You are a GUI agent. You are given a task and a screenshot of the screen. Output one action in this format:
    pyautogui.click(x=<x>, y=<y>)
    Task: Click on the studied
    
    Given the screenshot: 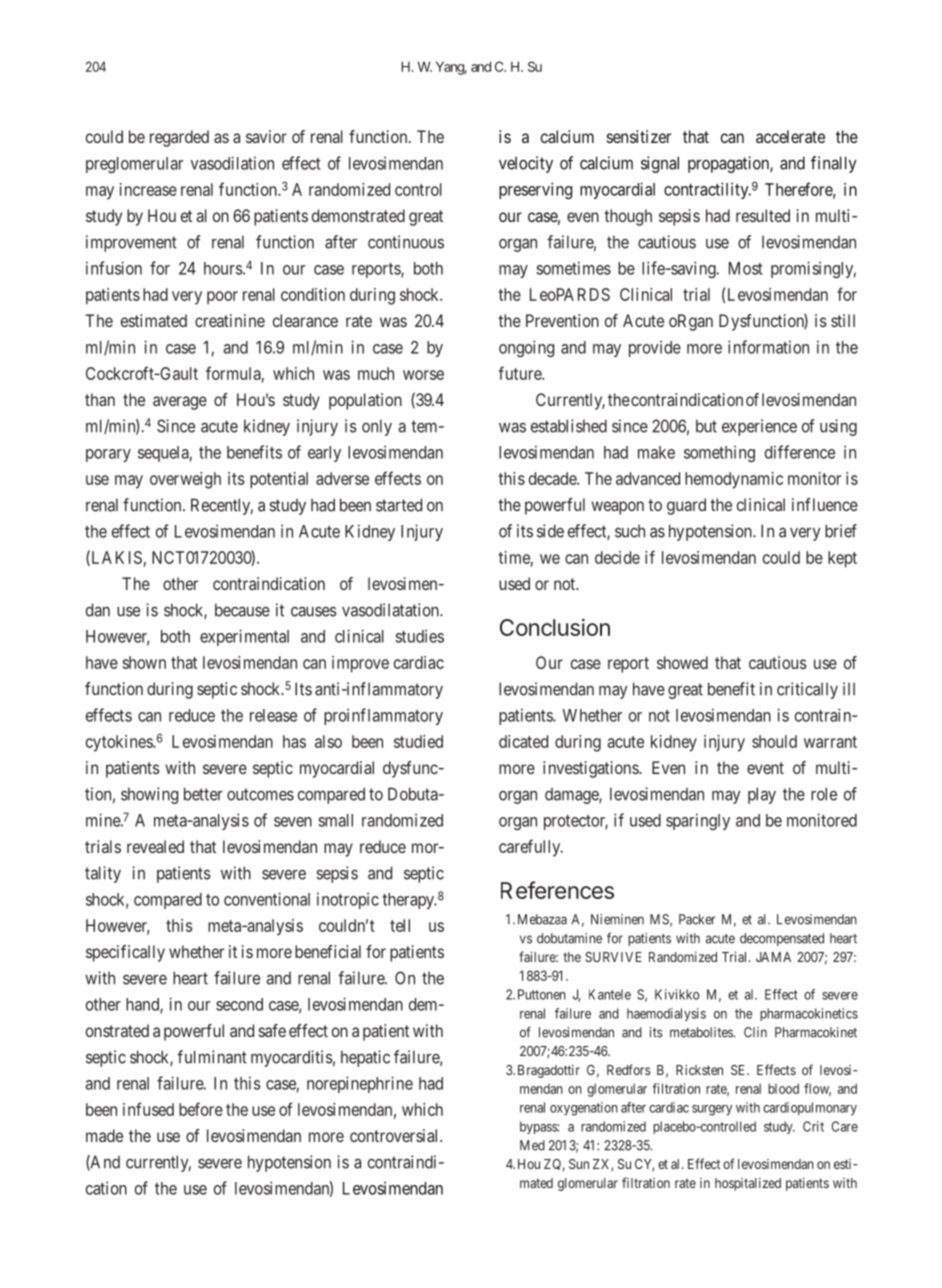 What is the action you would take?
    pyautogui.click(x=418, y=741)
